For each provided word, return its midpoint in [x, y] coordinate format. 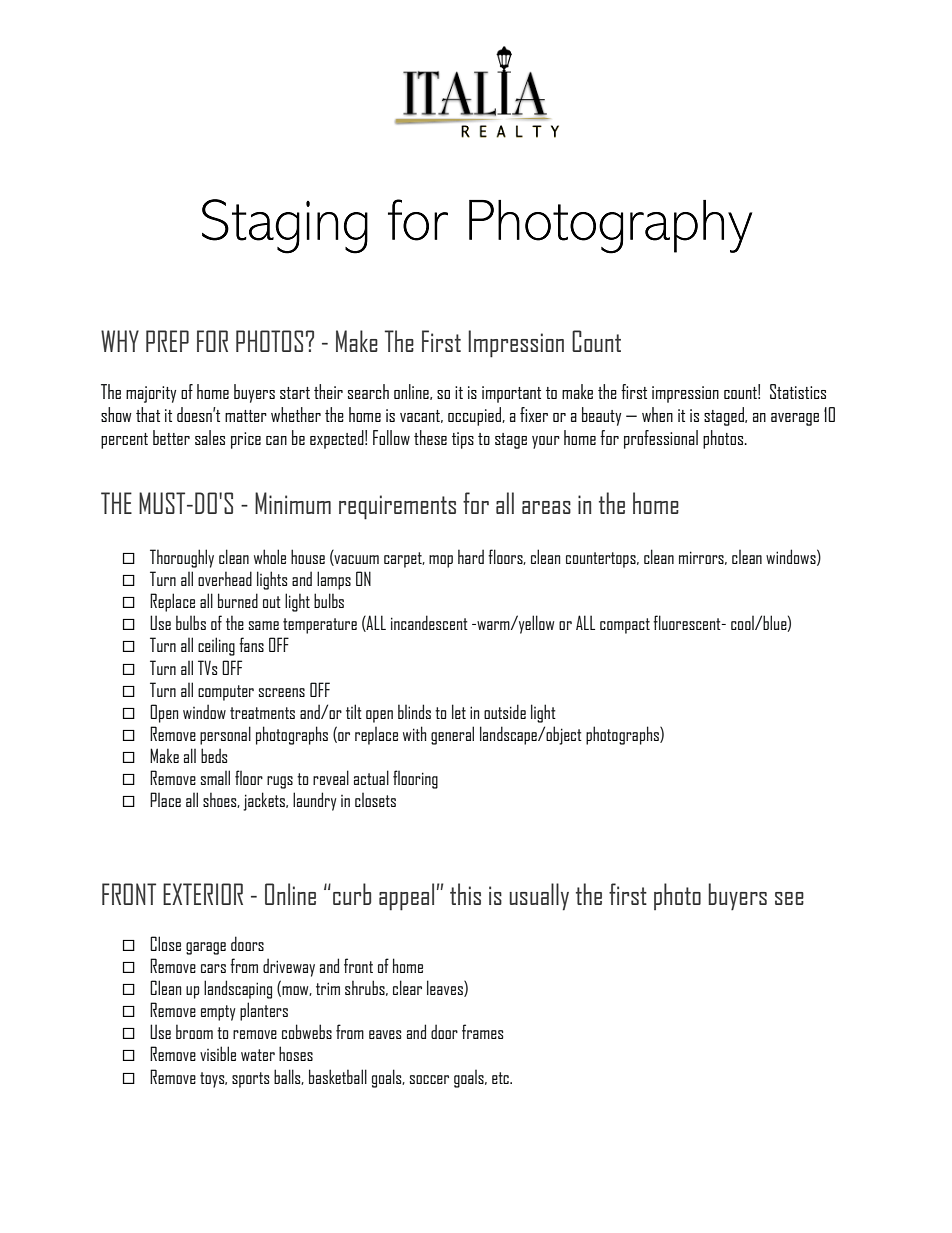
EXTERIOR [203, 894]
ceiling [216, 646]
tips [463, 440]
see [789, 898]
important [511, 394]
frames [483, 1031]
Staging [285, 226]
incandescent [429, 622]
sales [210, 437]
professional [661, 439]
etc [501, 1078]
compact [625, 626]
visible [218, 1053]
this [465, 894]
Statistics [798, 391]
